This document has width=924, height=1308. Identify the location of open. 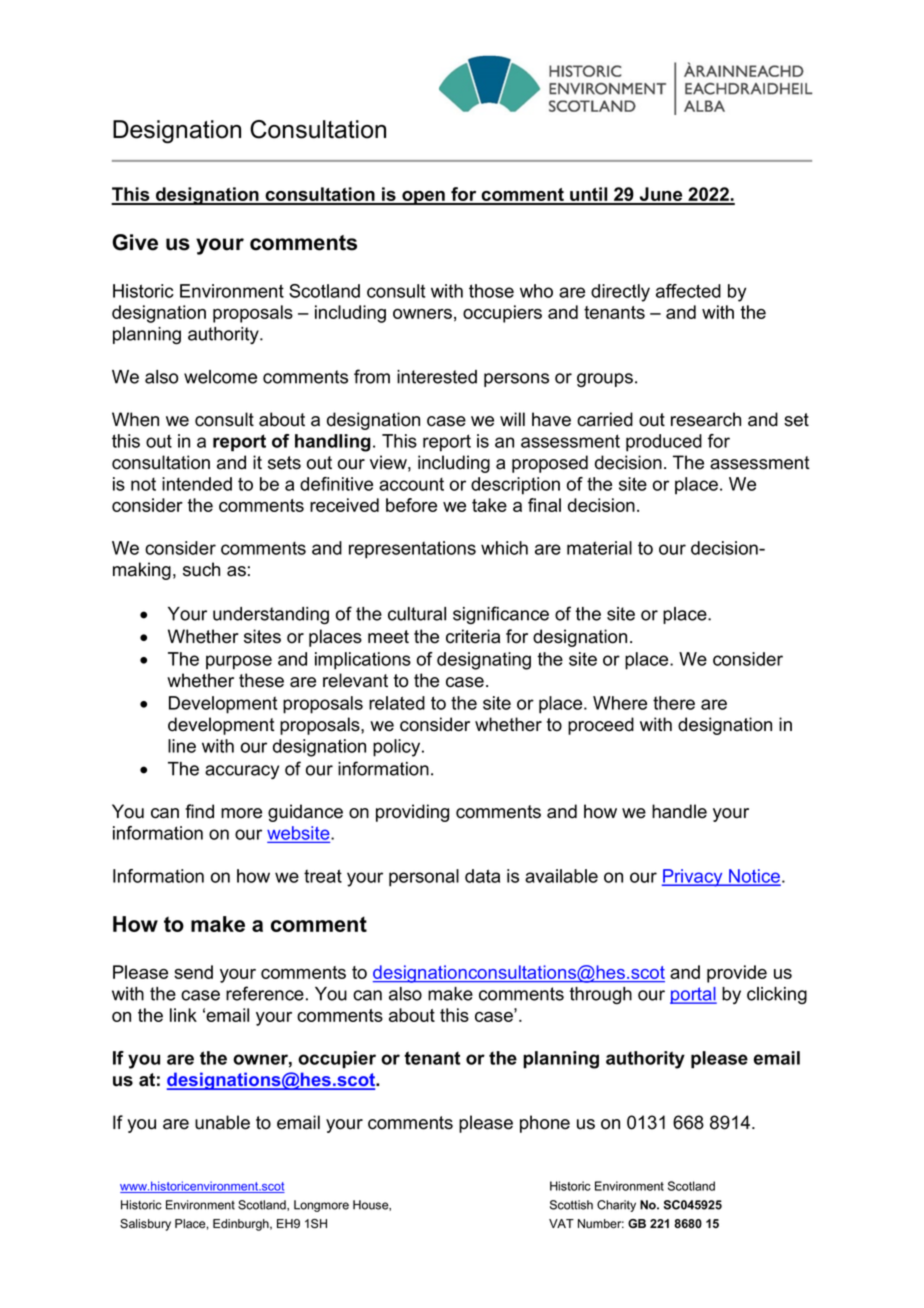
(423, 198).
